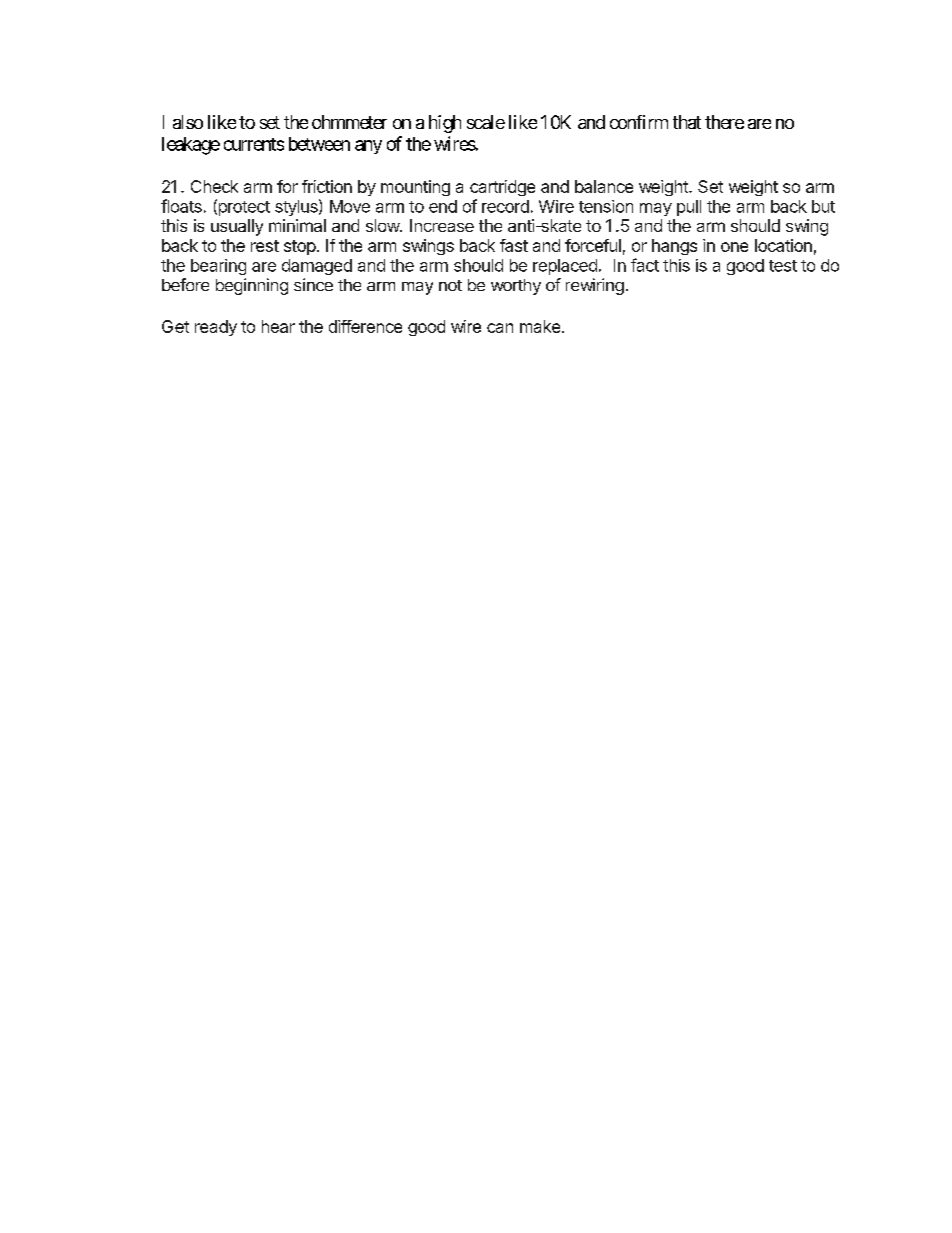  What do you see at coordinates (505, 206) in the image?
I see `record` at bounding box center [505, 206].
